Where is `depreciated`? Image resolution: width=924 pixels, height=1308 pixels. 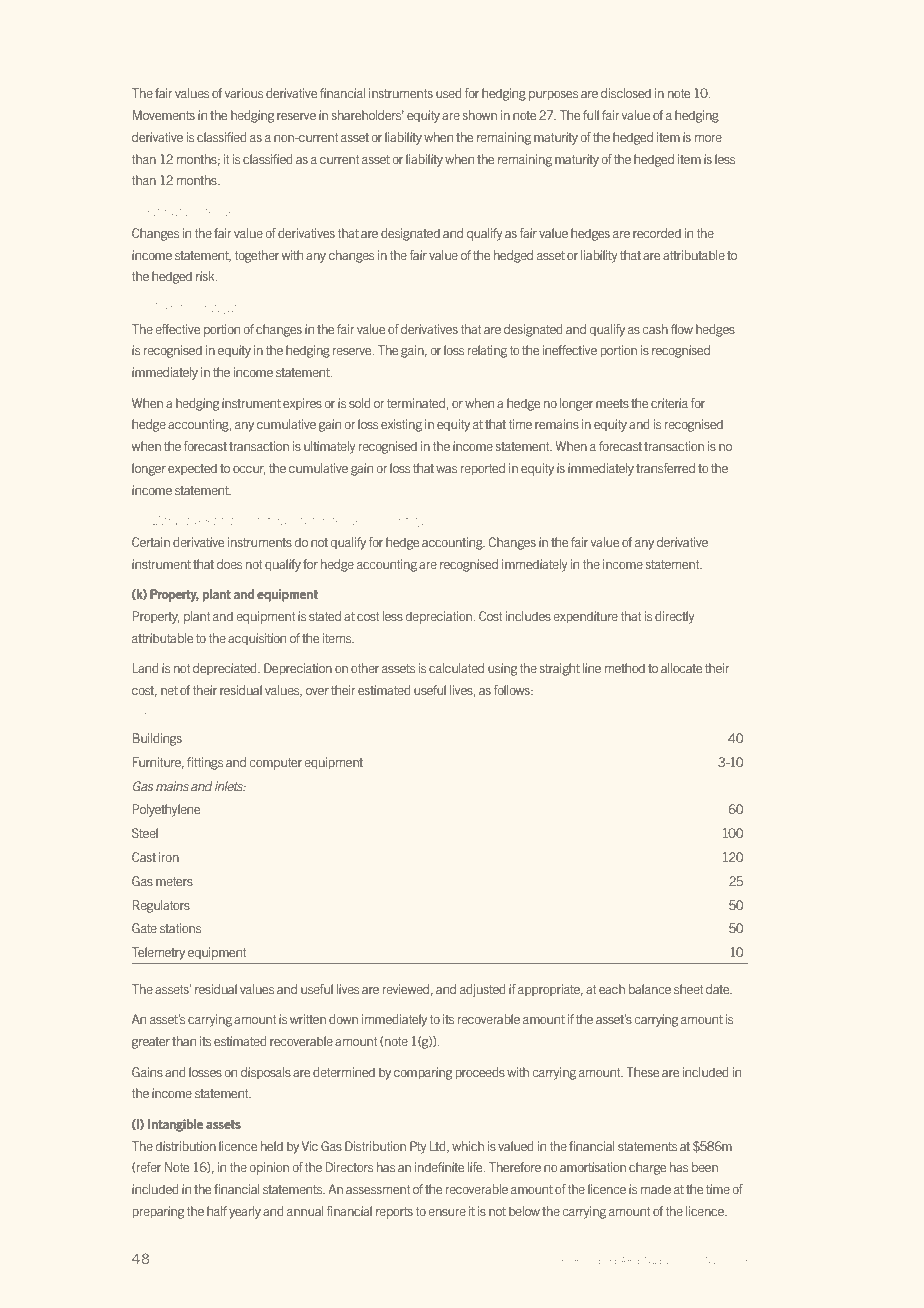 depreciated is located at coordinates (226, 669).
